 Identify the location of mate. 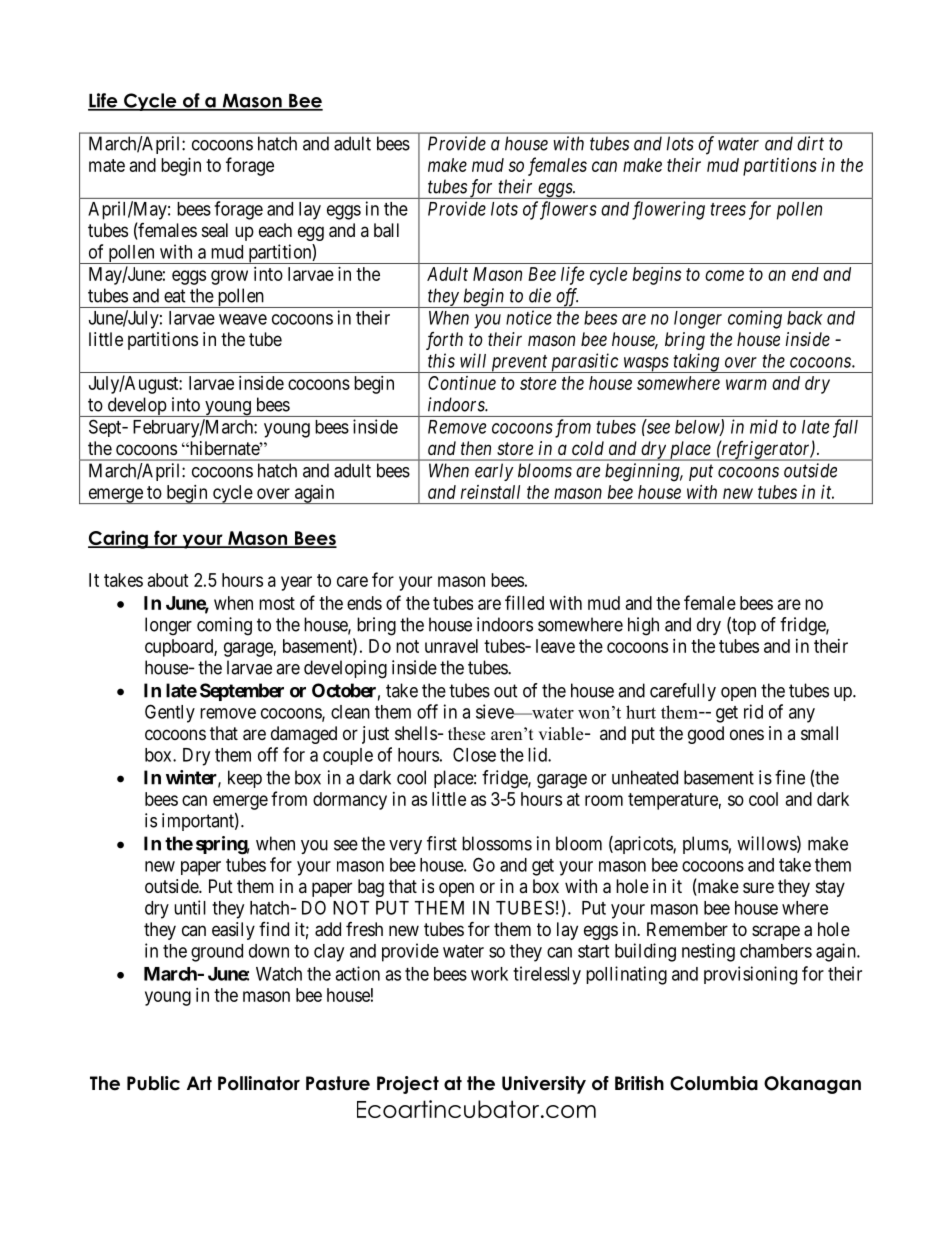
(107, 165).
